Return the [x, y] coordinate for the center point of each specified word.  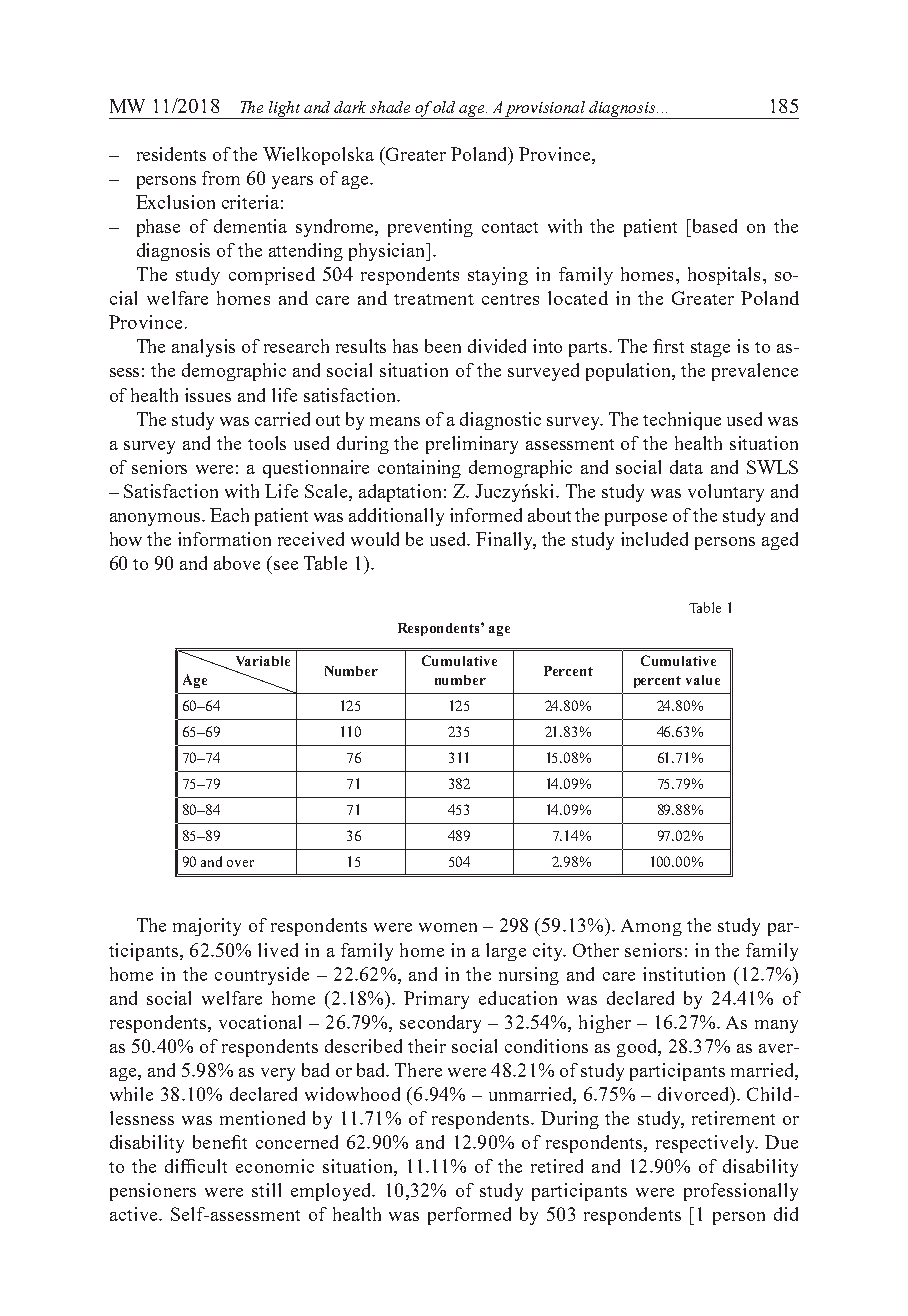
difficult [196, 1166]
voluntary [726, 493]
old [444, 107]
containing [419, 469]
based [715, 226]
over [240, 863]
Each [229, 515]
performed [469, 1216]
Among [651, 927]
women [448, 927]
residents [171, 154]
